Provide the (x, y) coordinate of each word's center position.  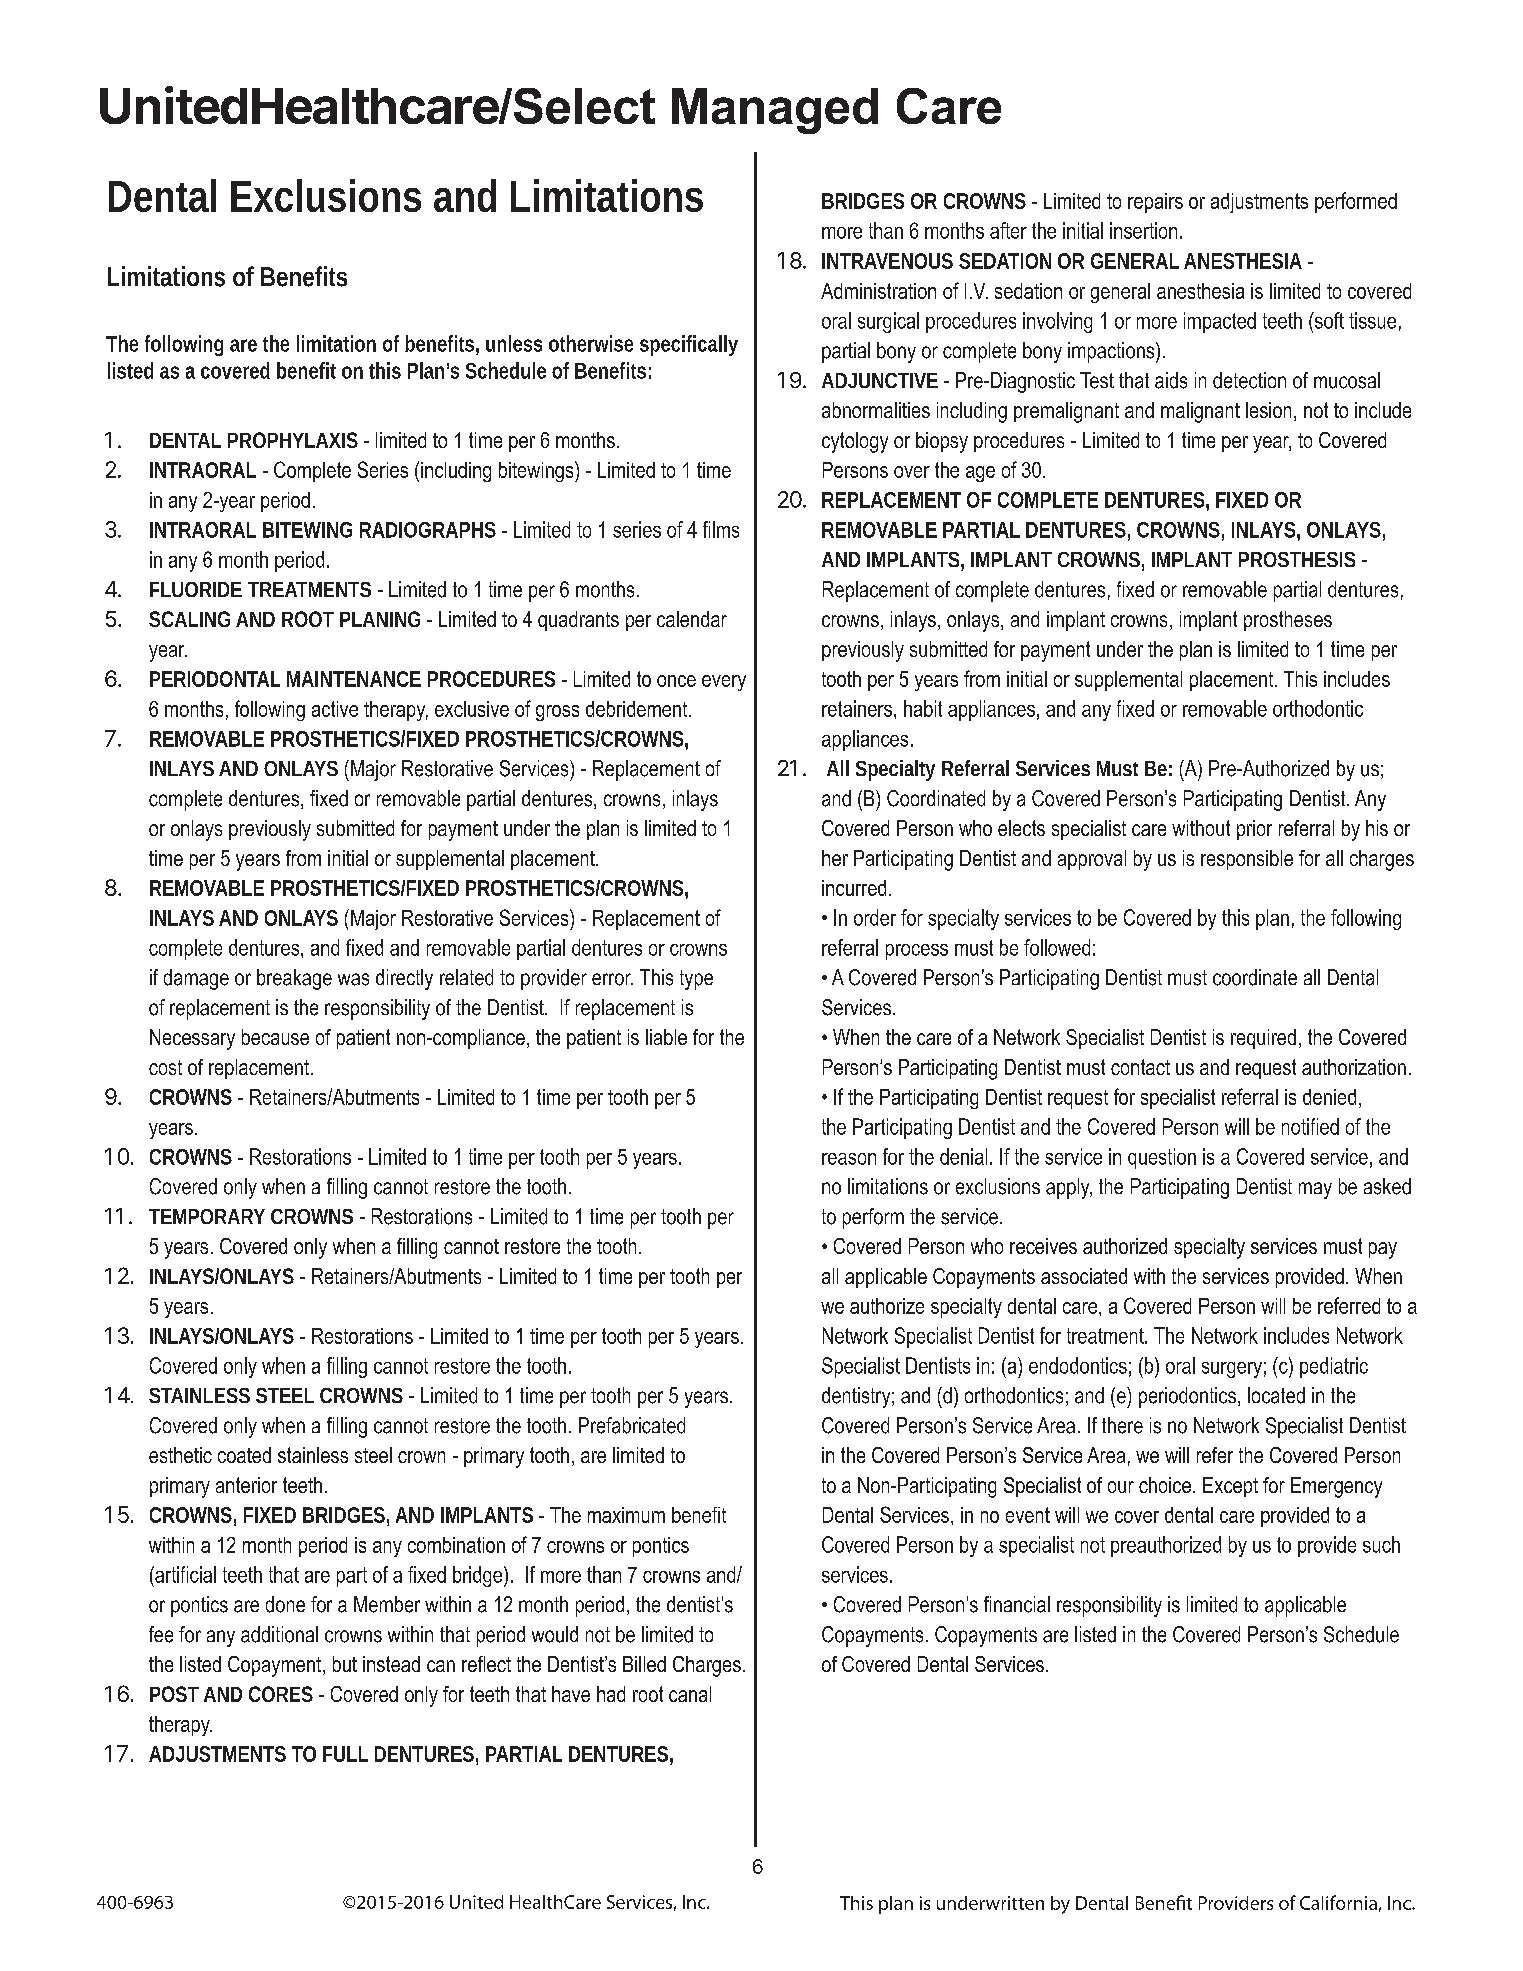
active (335, 709)
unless (514, 343)
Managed (775, 111)
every (724, 683)
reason (849, 1159)
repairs (1155, 203)
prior (1254, 830)
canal (690, 1694)
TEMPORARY (207, 1216)
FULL (345, 1754)
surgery (1232, 1370)
